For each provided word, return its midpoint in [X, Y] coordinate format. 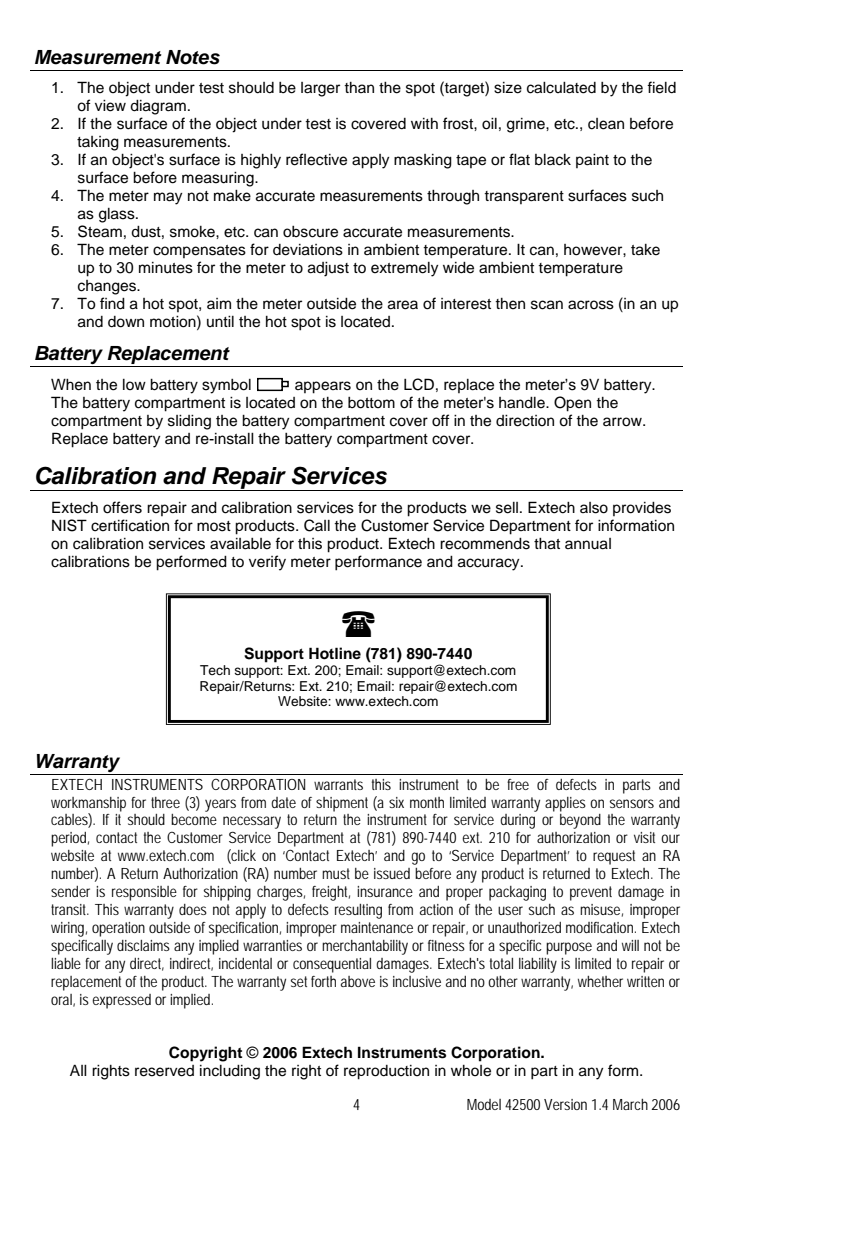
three [165, 802]
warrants [338, 784]
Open [572, 404]
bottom [371, 403]
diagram [158, 107]
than [359, 87]
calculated [561, 88]
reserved [164, 1071]
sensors [632, 803]
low [134, 384]
